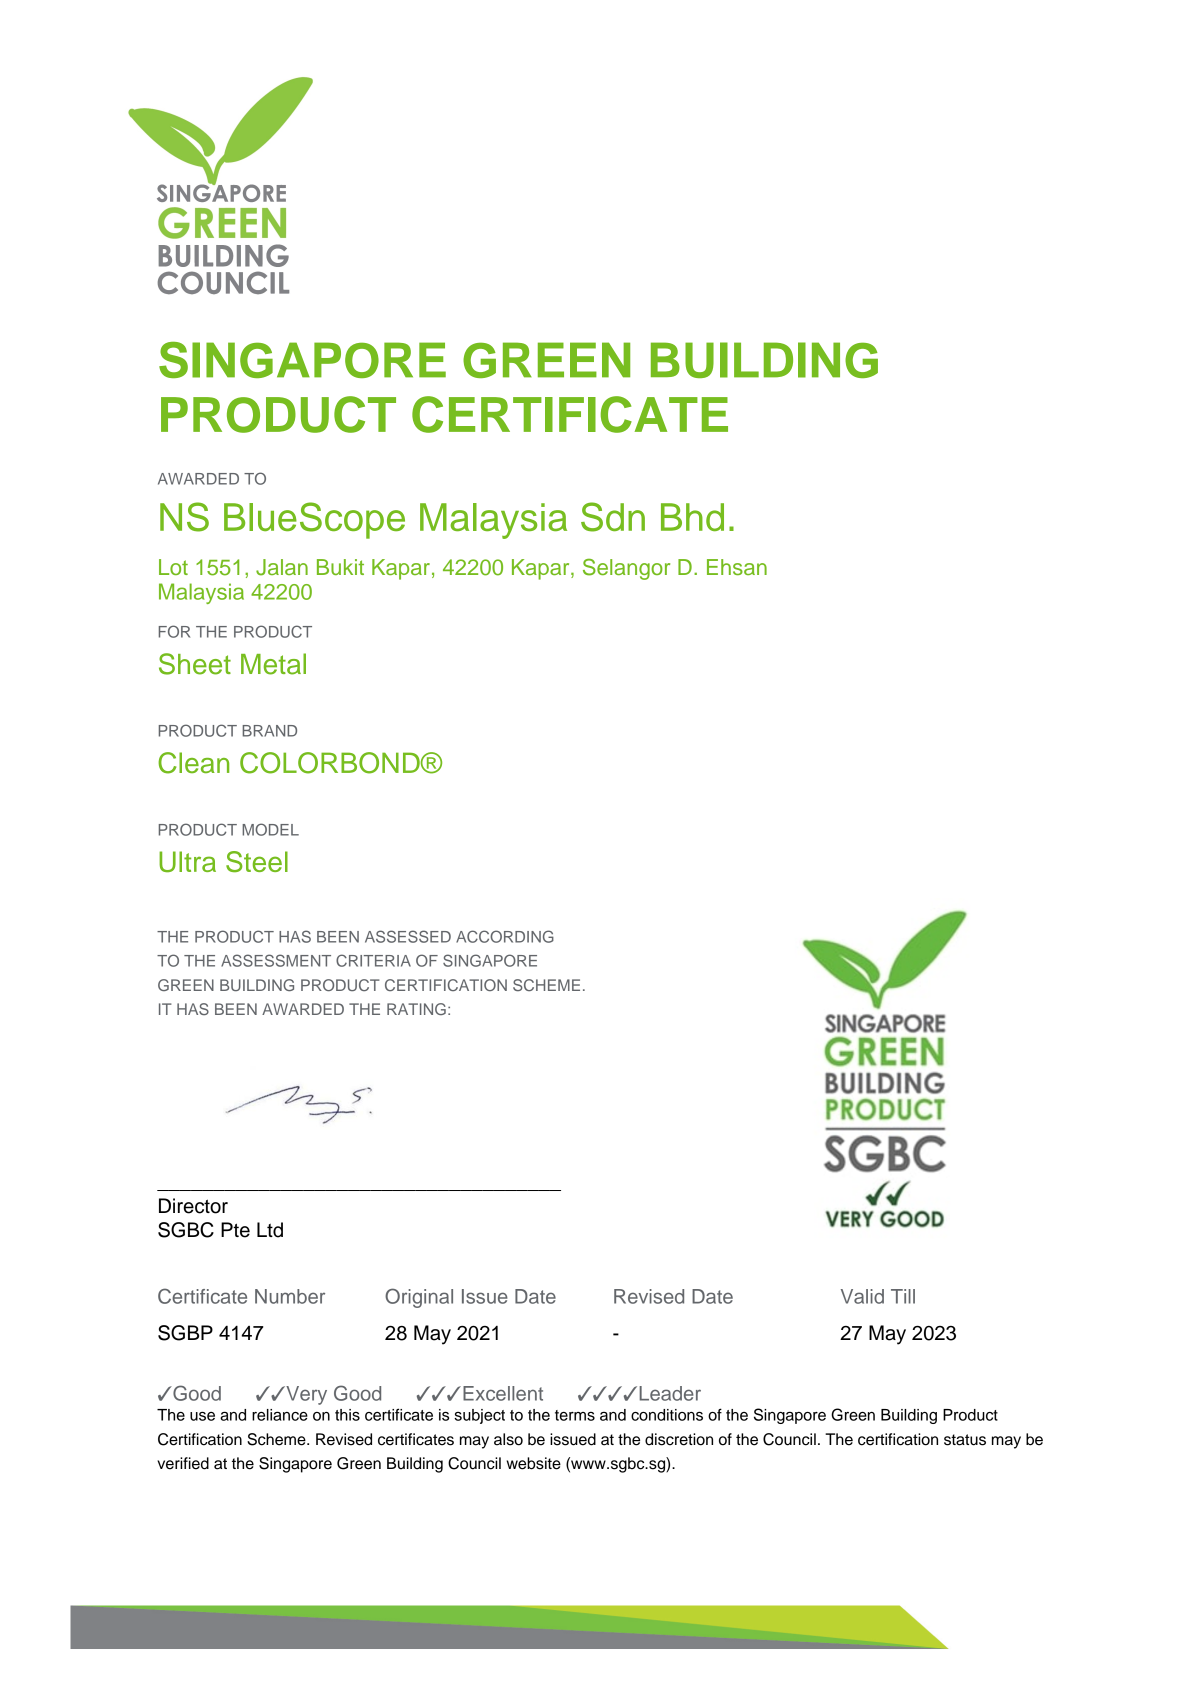 This screenshot has height=1699, width=1201. Describe the element at coordinates (408, 936) in the screenshot. I see `ASSESSED` at that location.
